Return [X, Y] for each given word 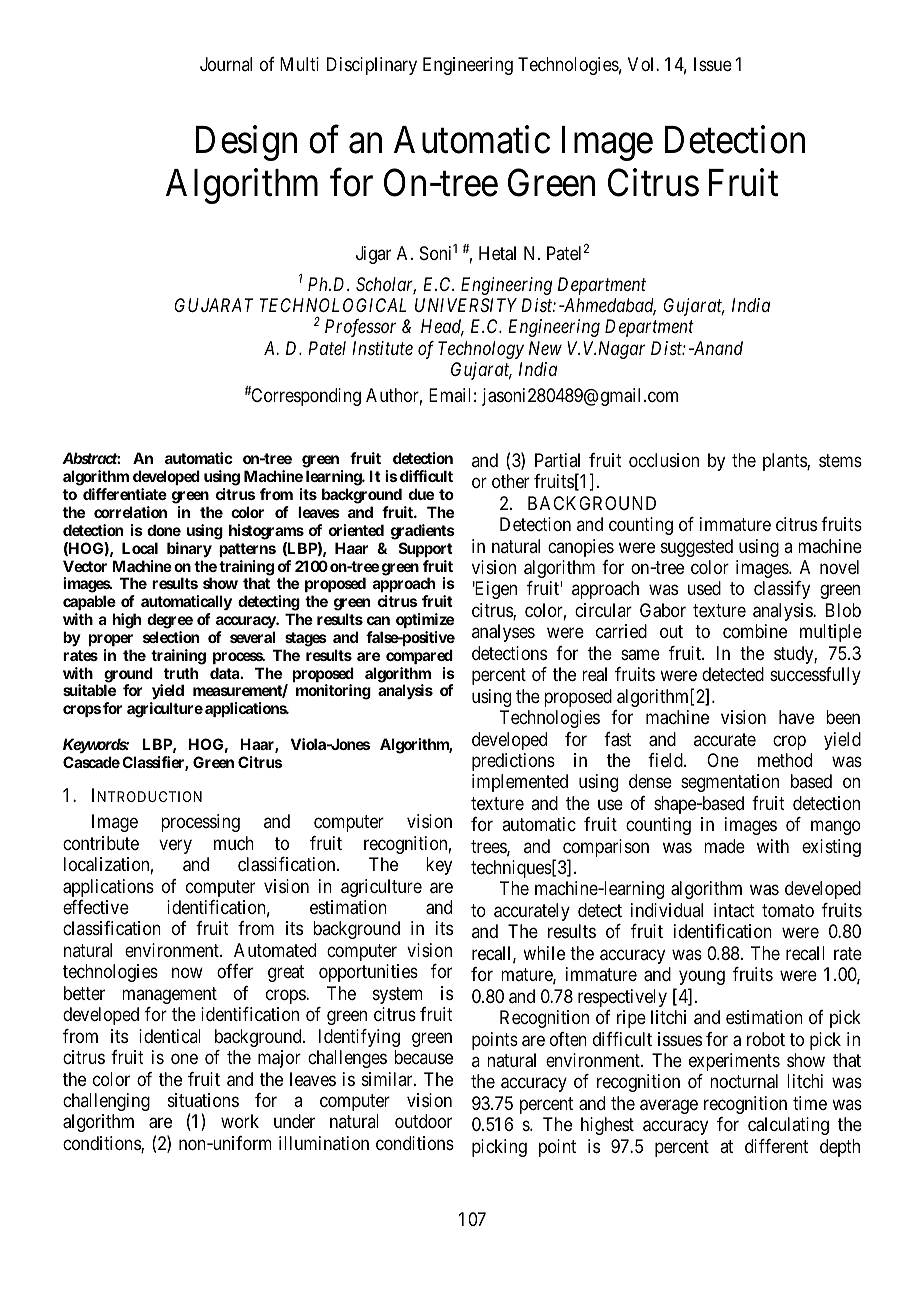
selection [171, 637]
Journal [226, 64]
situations [203, 1100]
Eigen [495, 590]
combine [755, 631]
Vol [642, 64]
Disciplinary [372, 66]
